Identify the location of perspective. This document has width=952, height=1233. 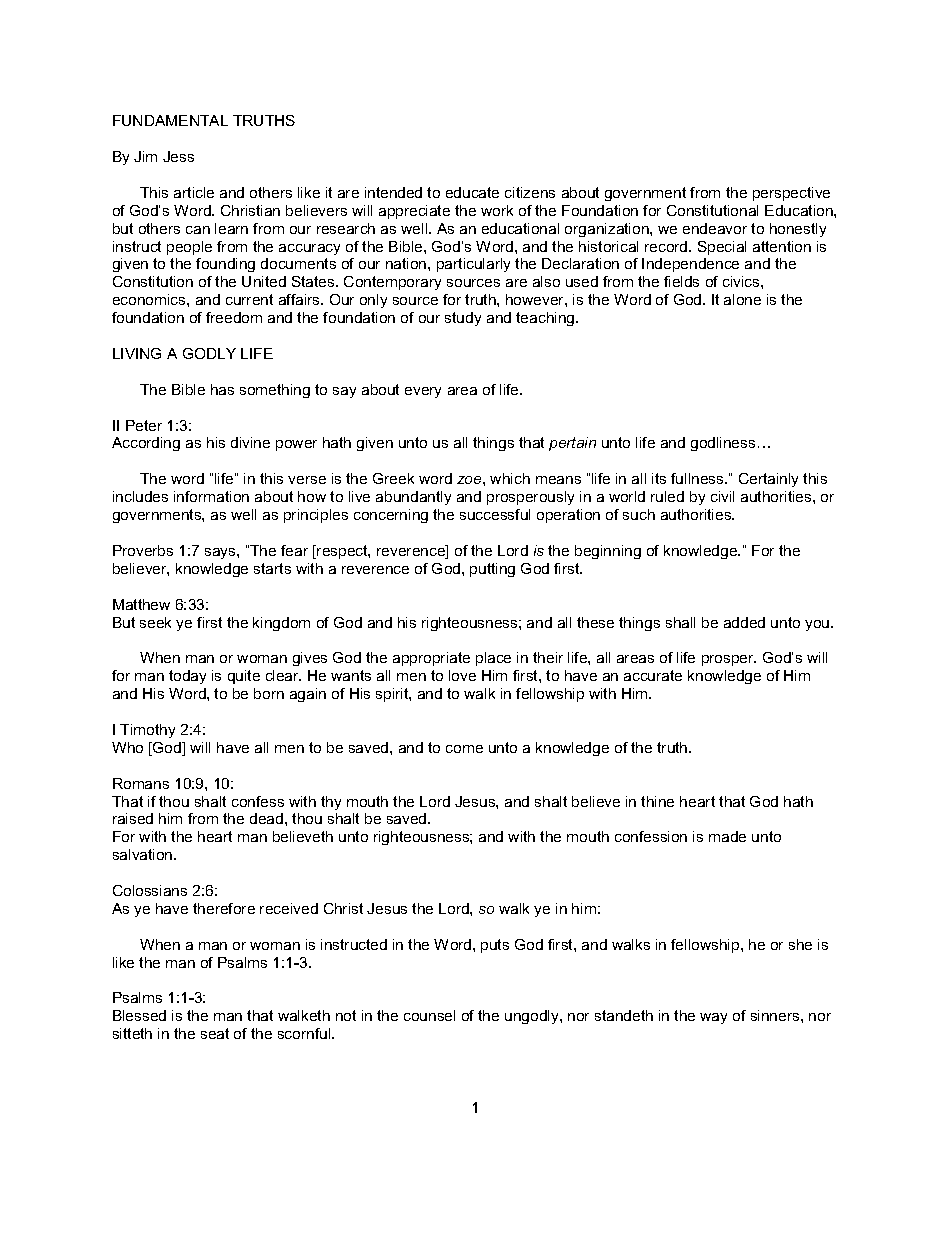
(791, 194).
